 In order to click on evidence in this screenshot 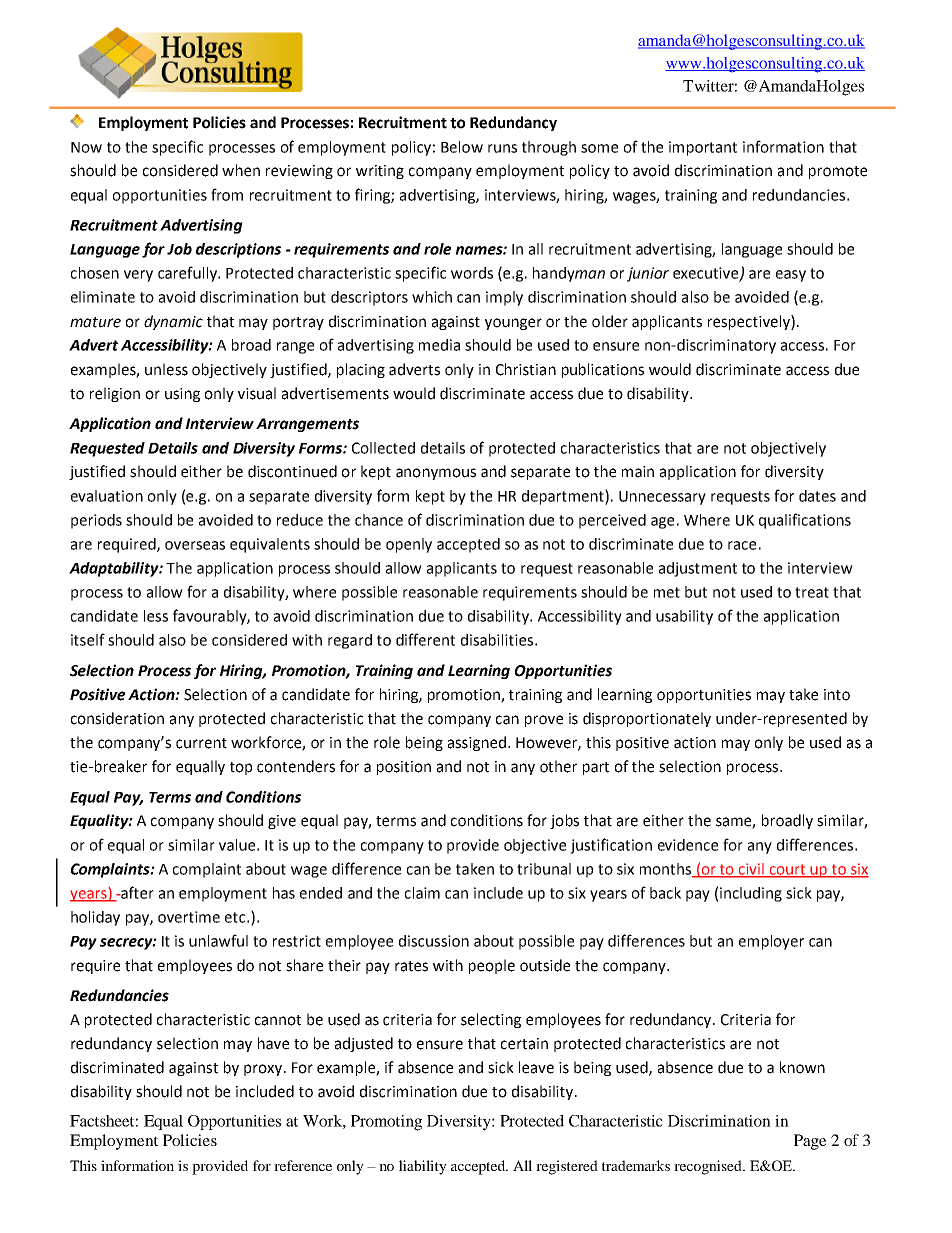, I will do `click(688, 845)`.
